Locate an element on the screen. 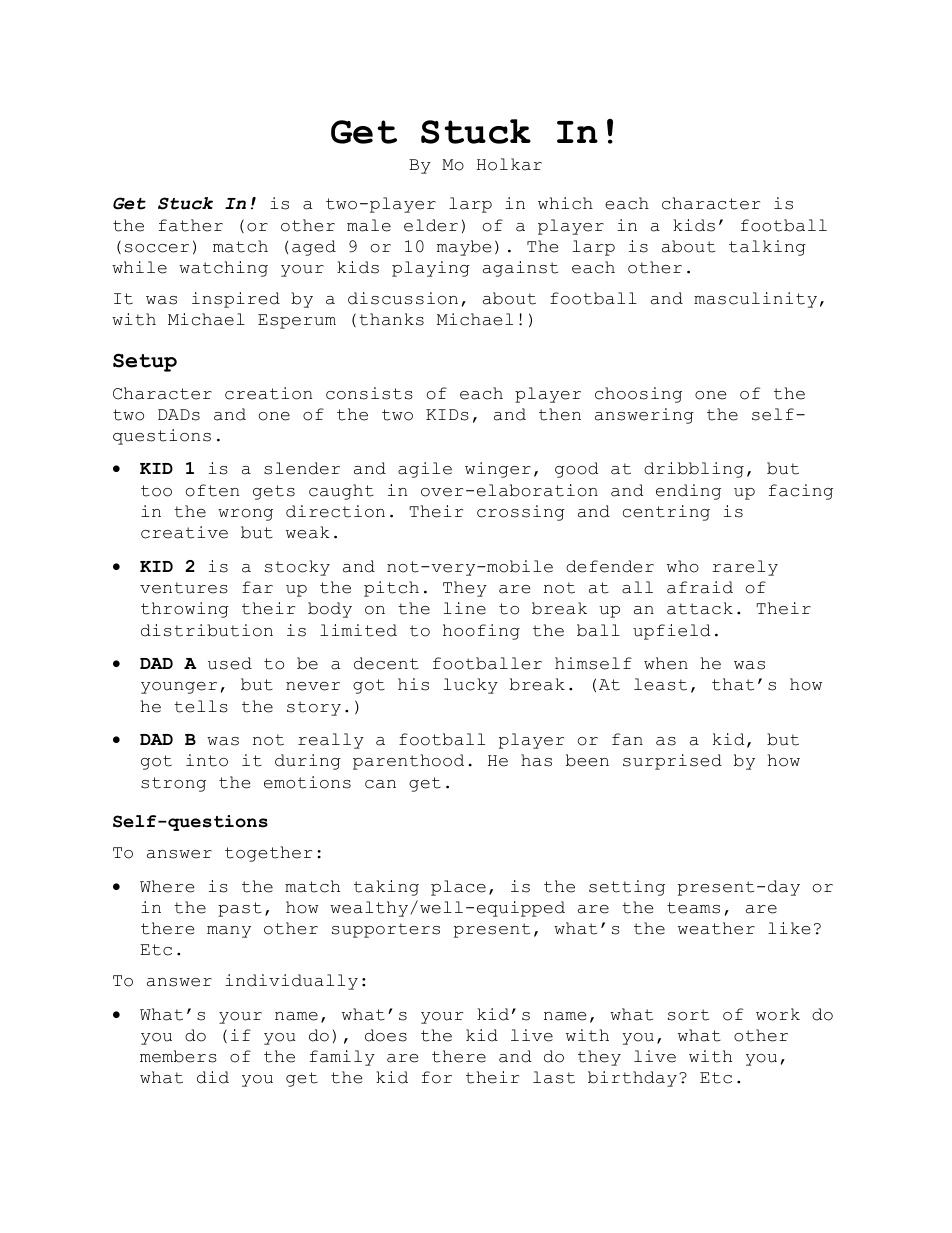 The image size is (952, 1233). did is located at coordinates (213, 1077).
